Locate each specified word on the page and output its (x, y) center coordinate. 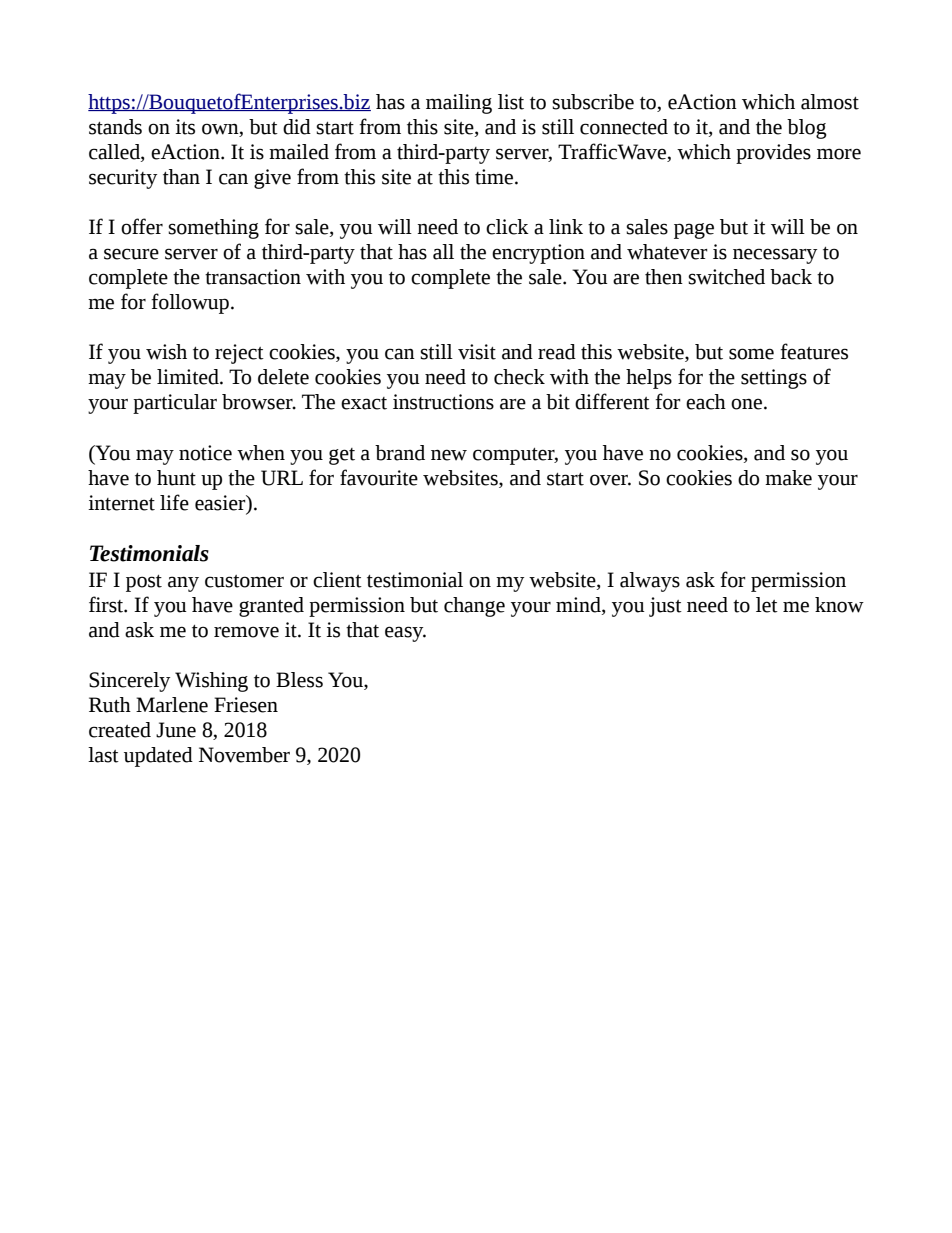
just (665, 607)
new (449, 455)
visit (477, 352)
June (176, 730)
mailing (459, 104)
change (474, 607)
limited (189, 377)
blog (807, 129)
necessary (775, 256)
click (507, 227)
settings (774, 379)
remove (246, 632)
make (788, 478)
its (185, 127)
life (174, 502)
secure (131, 254)
